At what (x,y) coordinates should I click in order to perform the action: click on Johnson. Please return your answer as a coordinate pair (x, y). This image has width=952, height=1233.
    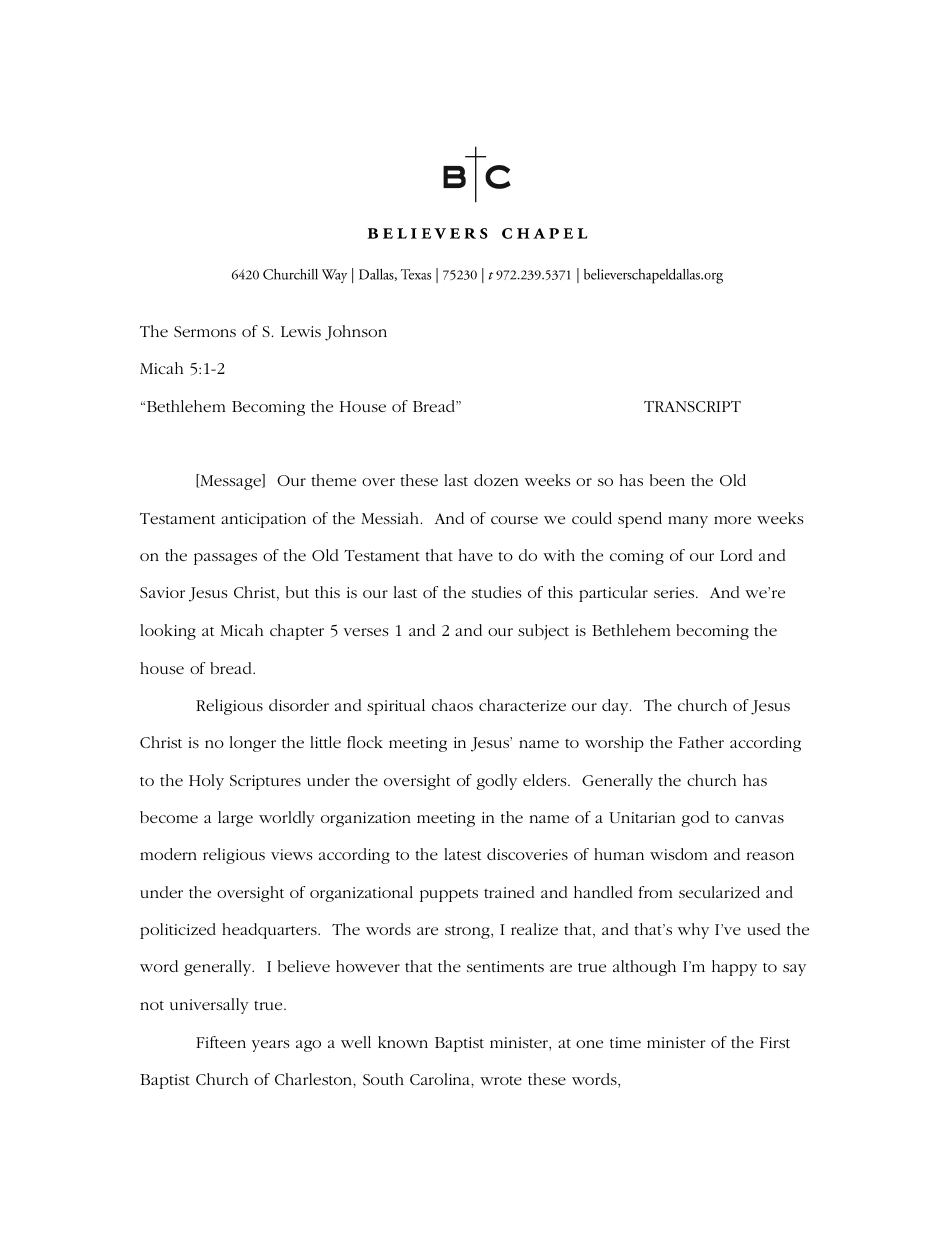
    Looking at the image, I should click on (356, 333).
